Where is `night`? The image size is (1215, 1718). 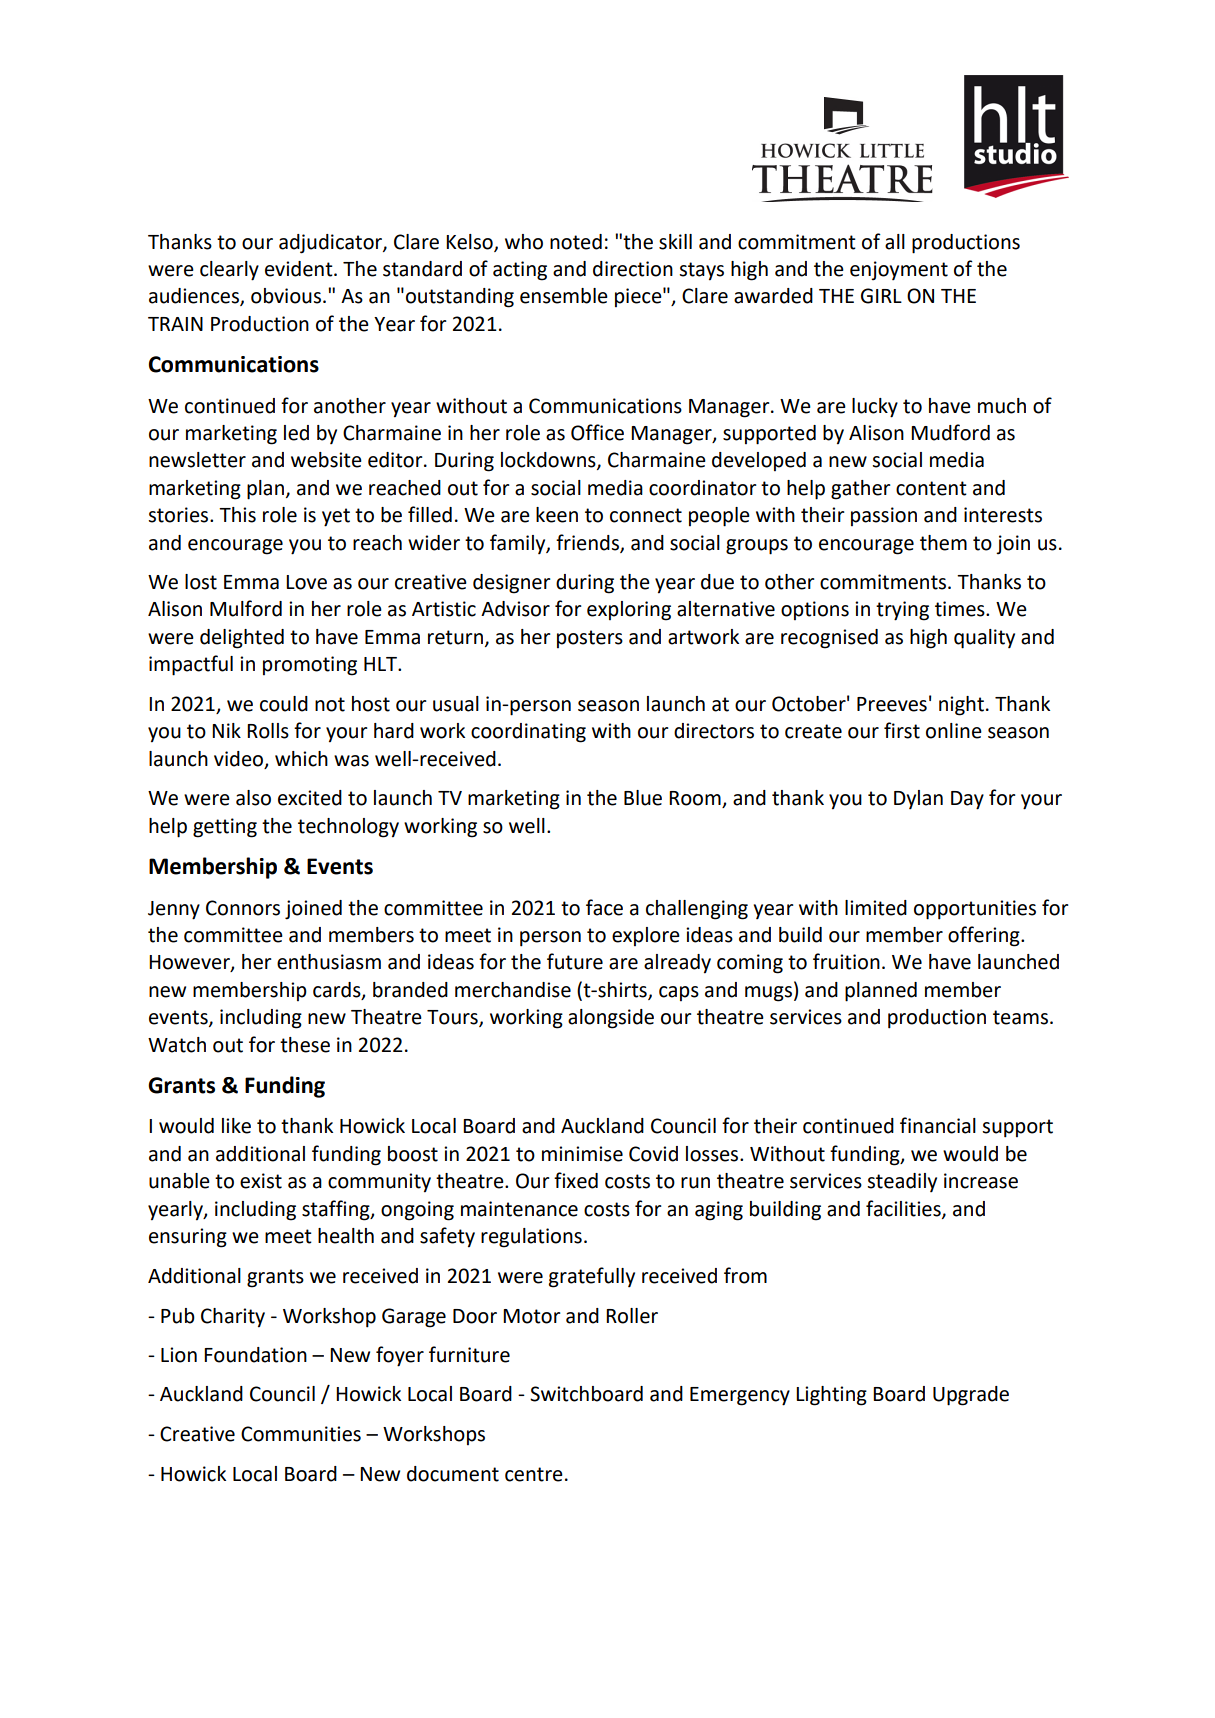 night is located at coordinates (961, 706).
